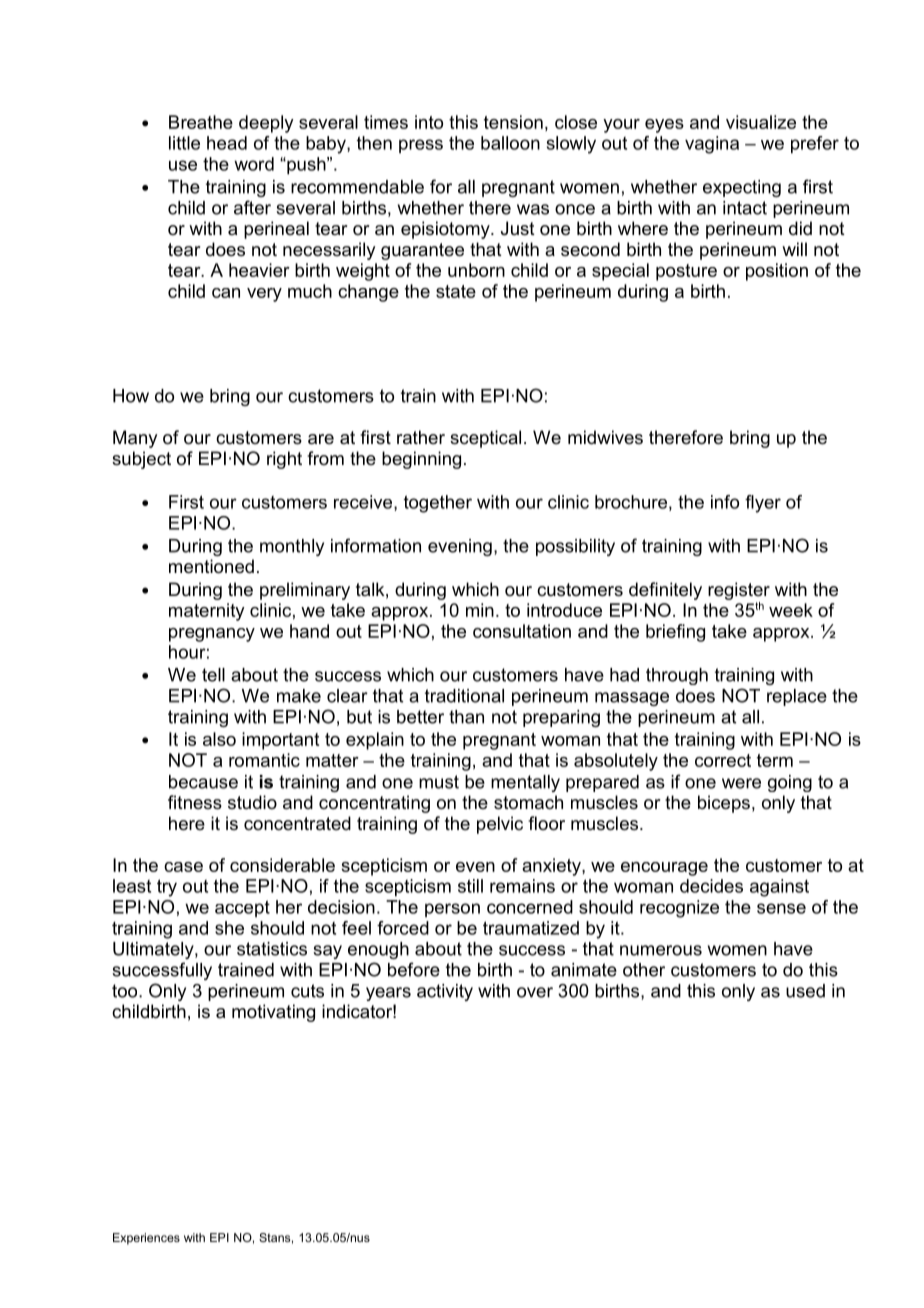  What do you see at coordinates (445, 992) in the document?
I see `activity` at bounding box center [445, 992].
